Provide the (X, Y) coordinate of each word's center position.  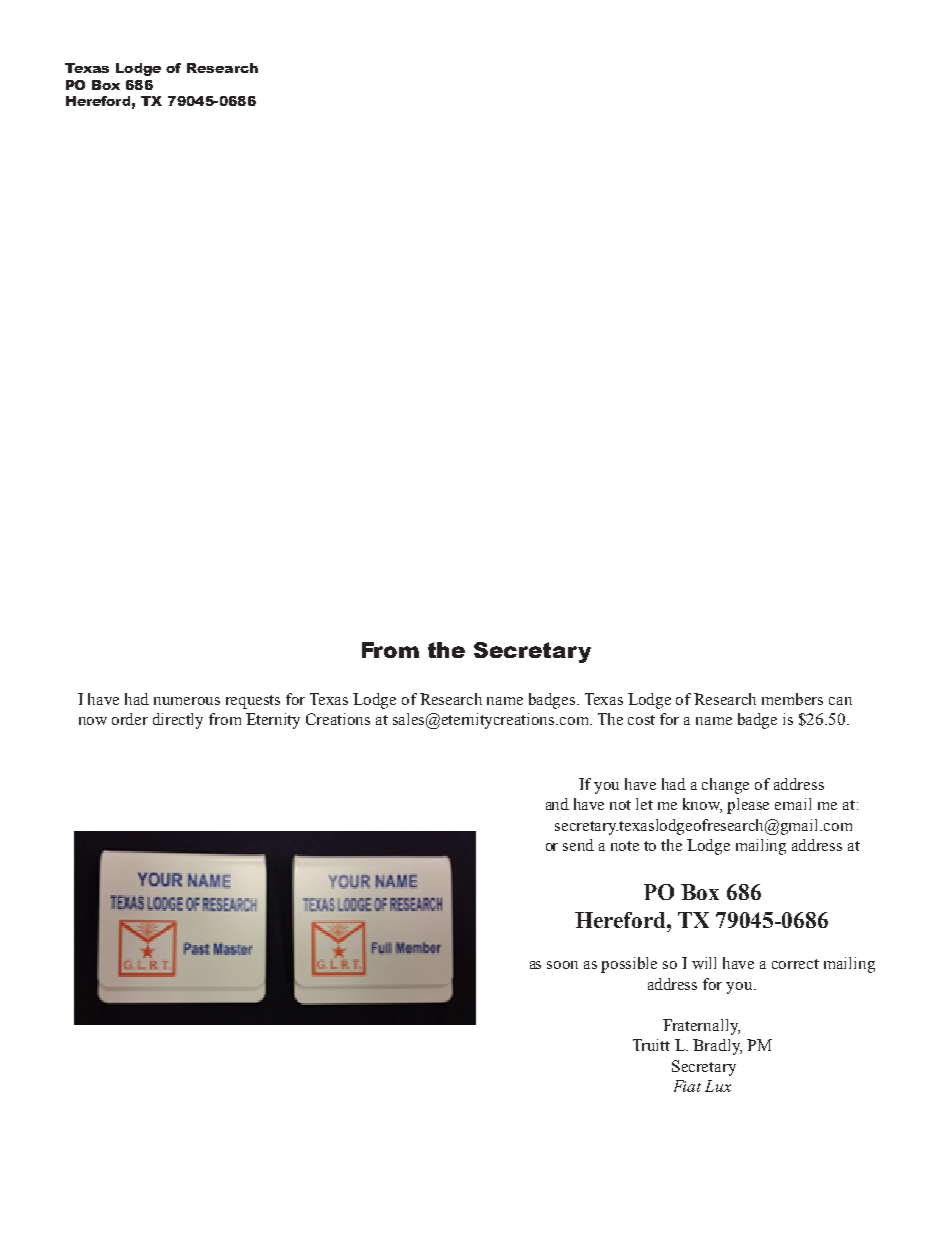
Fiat (687, 1086)
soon (562, 965)
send (578, 845)
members (792, 699)
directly (178, 721)
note (625, 846)
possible (629, 965)
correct (795, 964)
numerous (187, 701)
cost (641, 720)
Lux (718, 1086)
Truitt (651, 1045)
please (748, 806)
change (725, 786)
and (557, 804)
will (704, 963)
